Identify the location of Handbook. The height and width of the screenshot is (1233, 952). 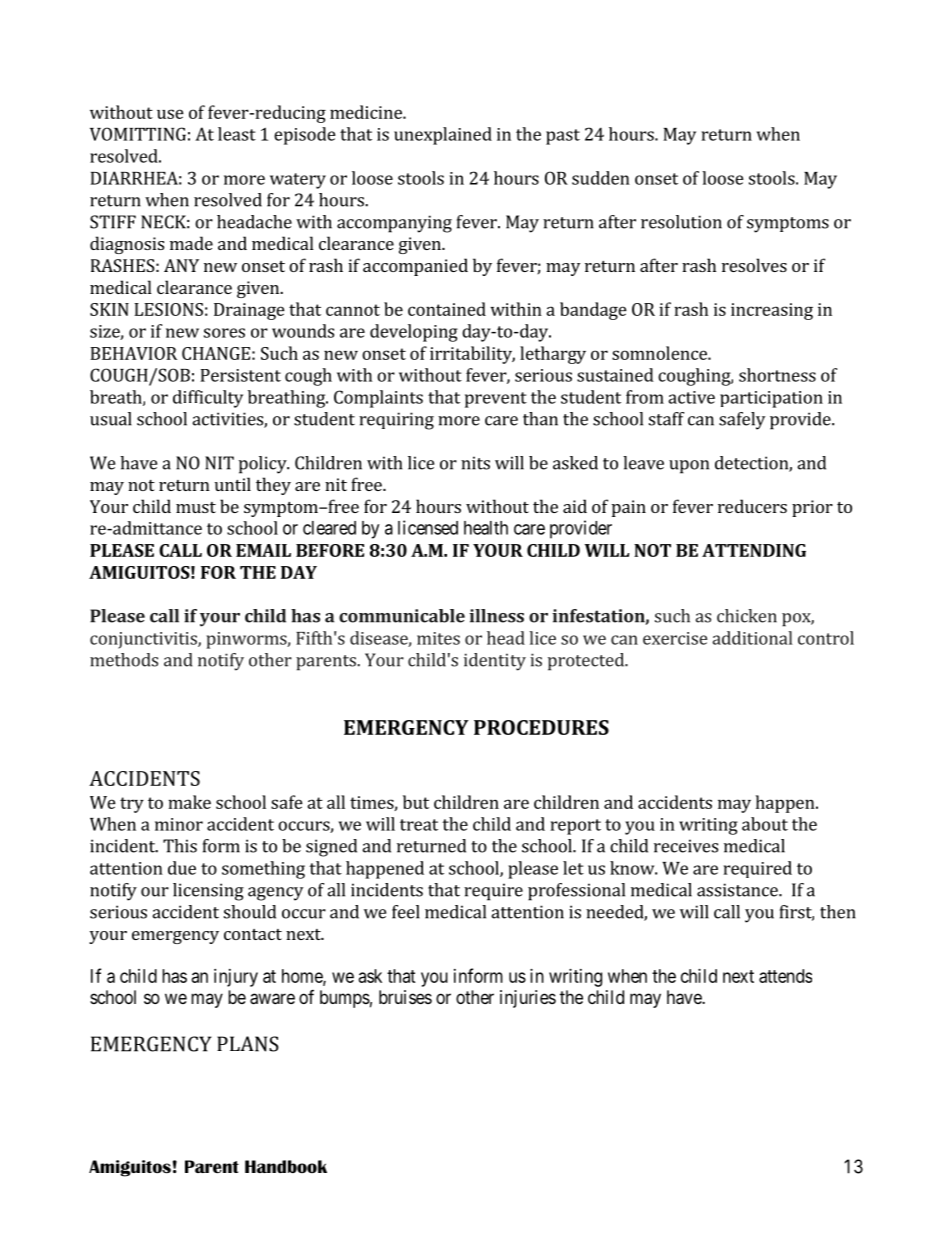
(286, 1166).
